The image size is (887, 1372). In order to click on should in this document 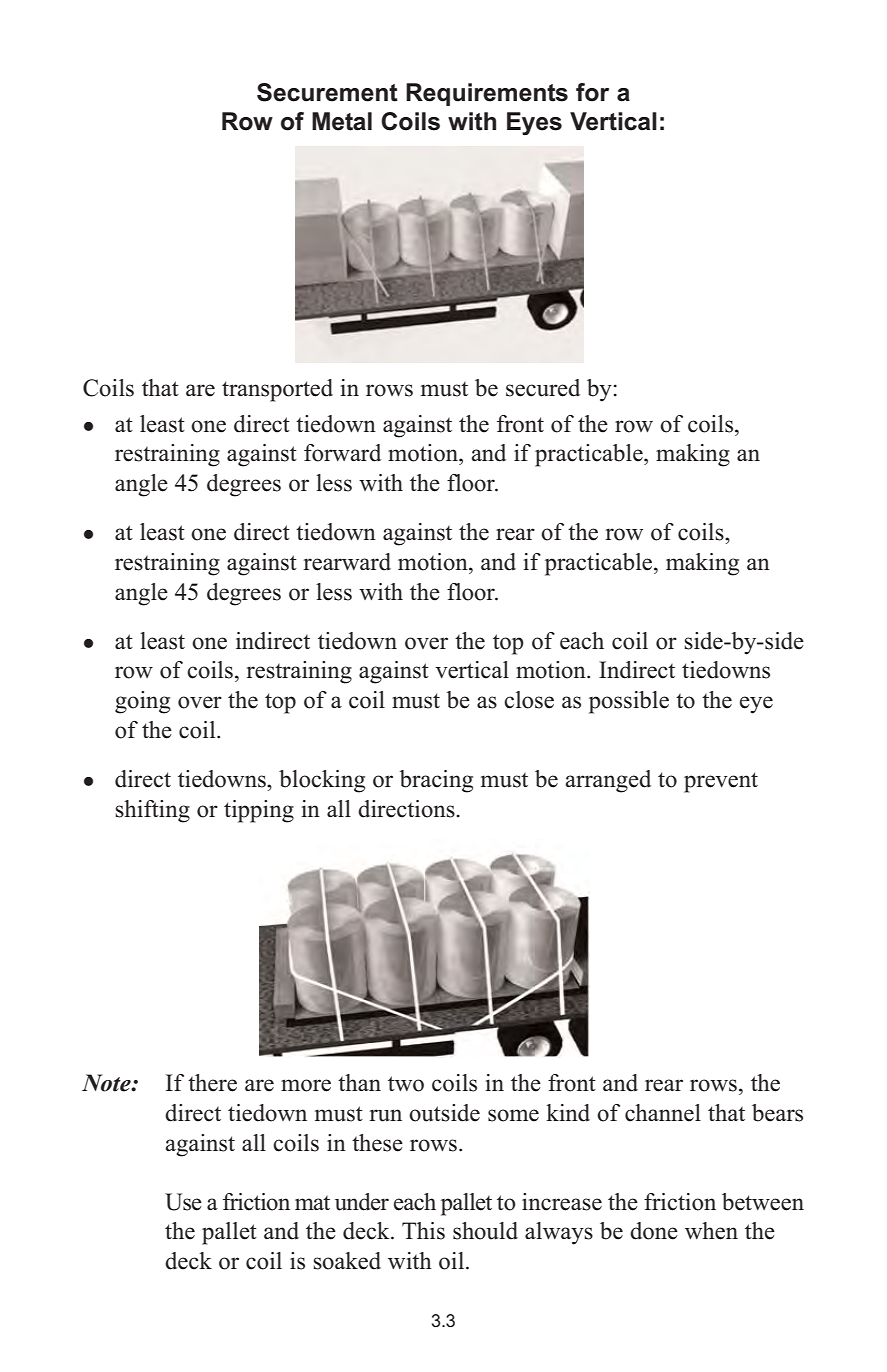, I will do `click(485, 1231)`.
